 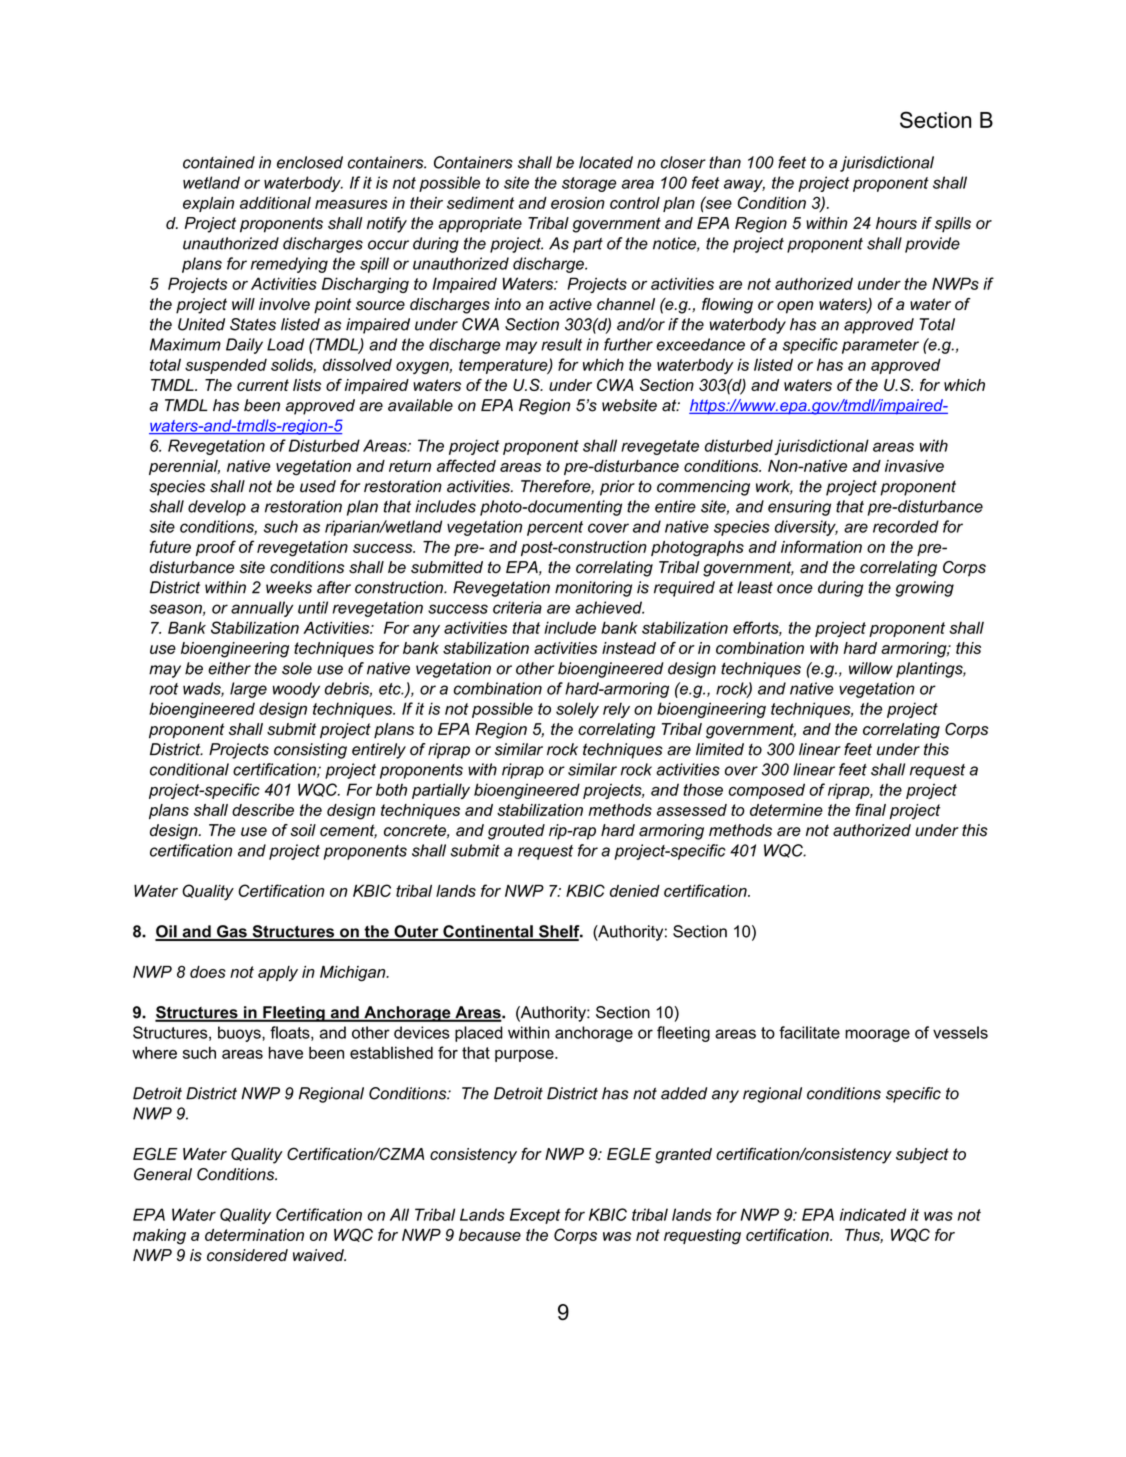 I want to click on final, so click(x=870, y=809).
